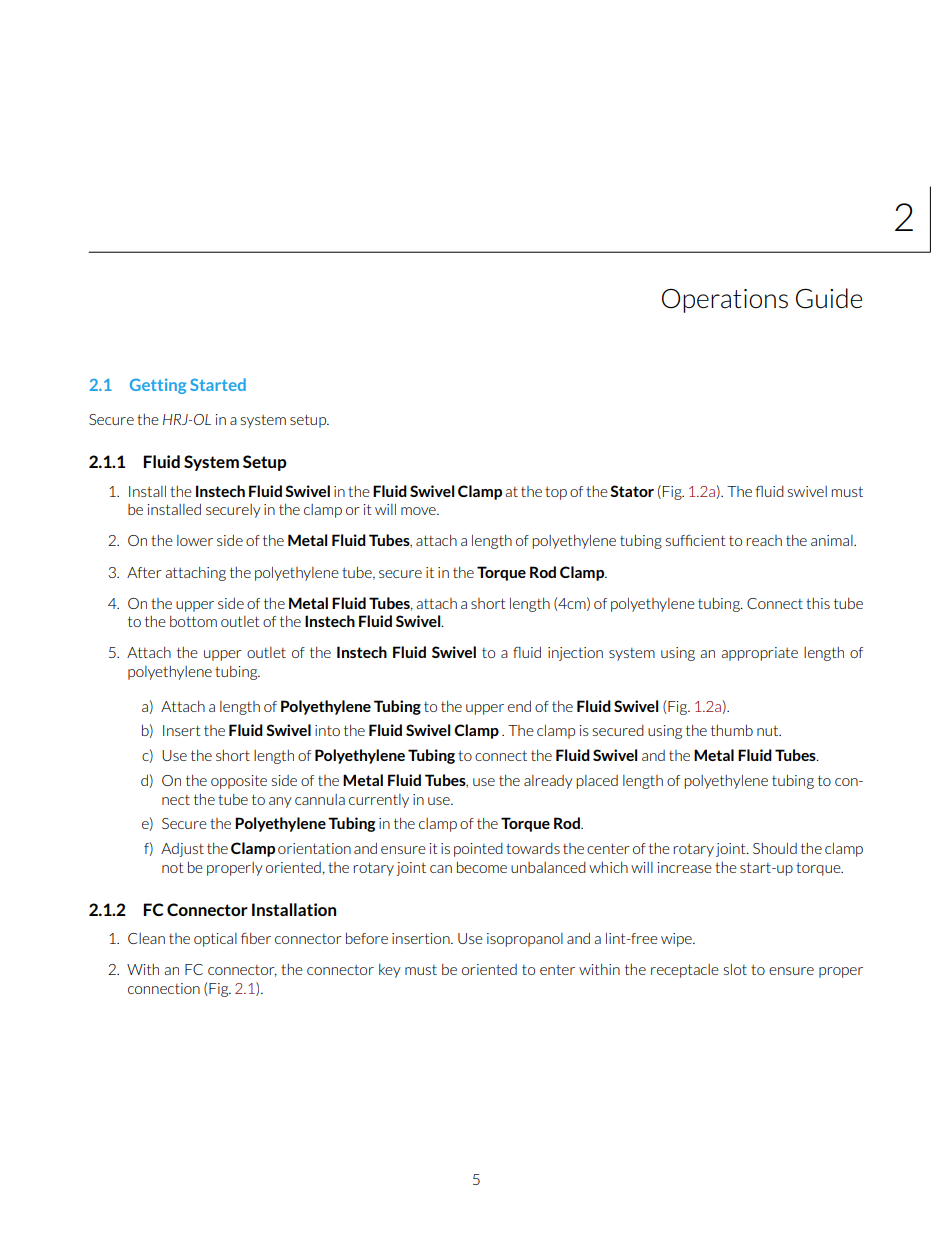 Image resolution: width=952 pixels, height=1233 pixels. What do you see at coordinates (182, 850) in the image?
I see `Adjust` at bounding box center [182, 850].
